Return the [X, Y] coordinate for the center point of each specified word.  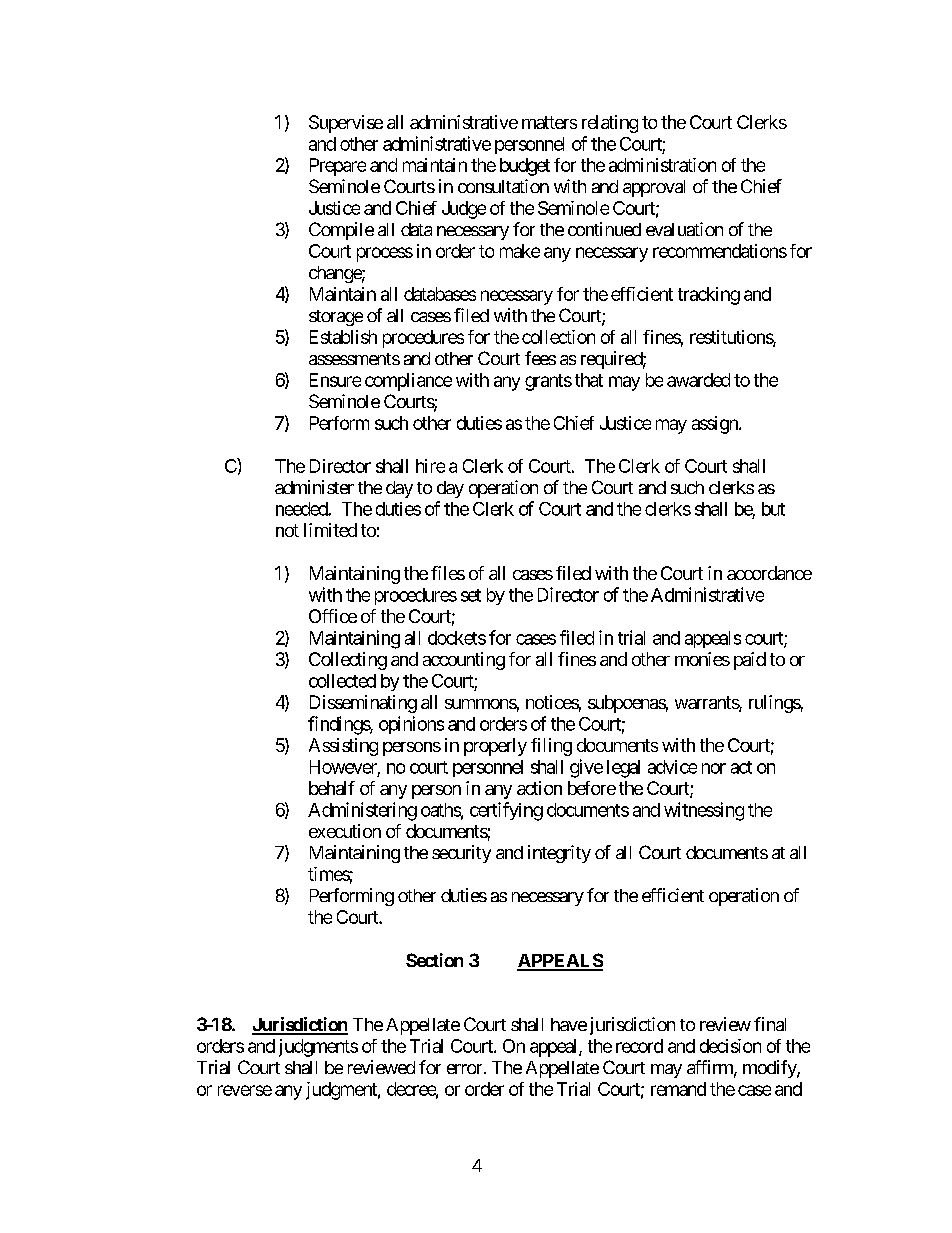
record [639, 1046]
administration [662, 165]
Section [434, 960]
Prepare [338, 167]
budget [525, 167]
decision [730, 1046]
